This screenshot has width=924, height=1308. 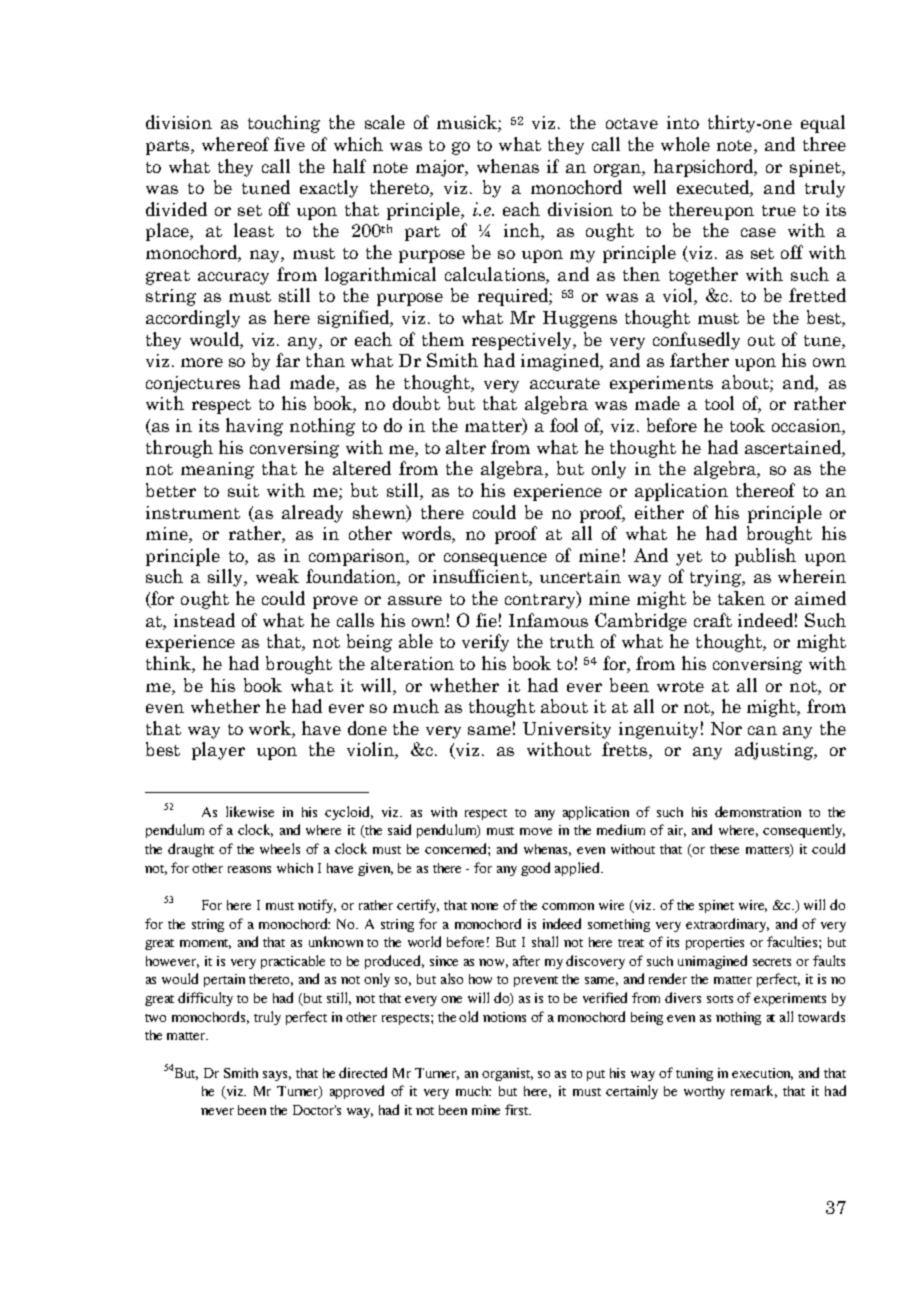 What do you see at coordinates (705, 168) in the screenshot?
I see `harpsichord` at bounding box center [705, 168].
